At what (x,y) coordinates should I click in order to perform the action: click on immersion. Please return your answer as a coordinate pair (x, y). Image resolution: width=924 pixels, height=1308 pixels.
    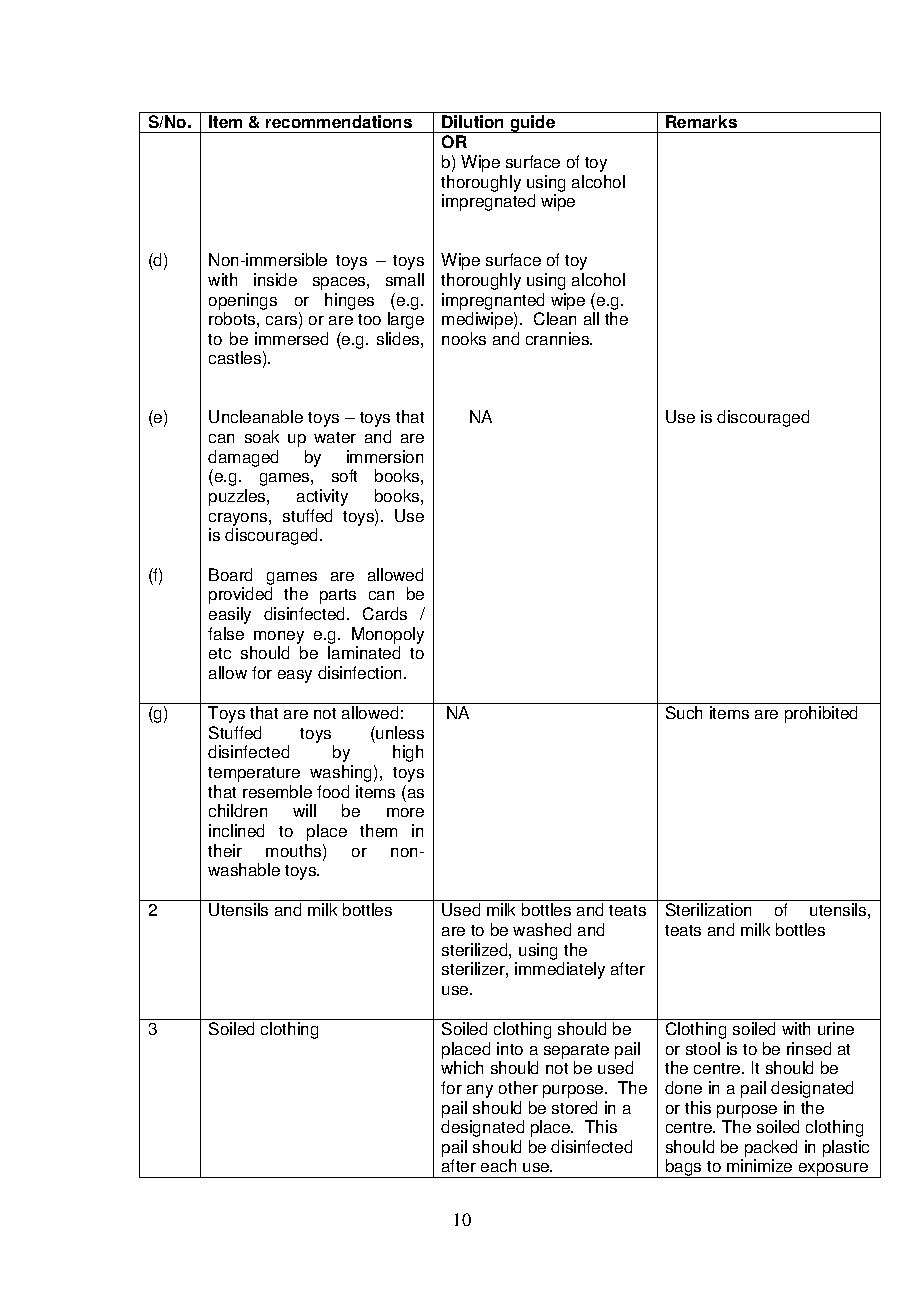
    Looking at the image, I should click on (385, 456).
